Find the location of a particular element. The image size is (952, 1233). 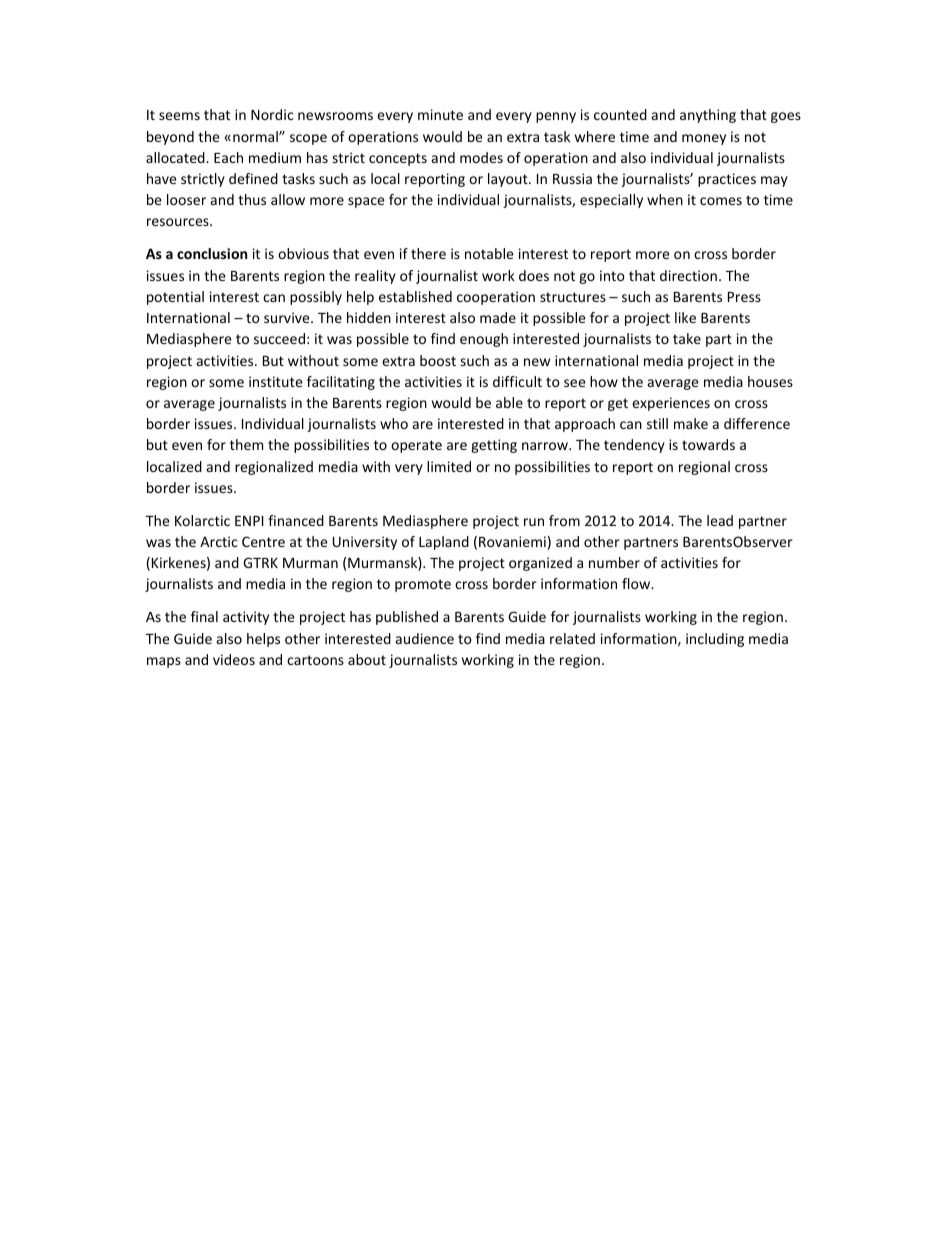

audience is located at coordinates (425, 638).
